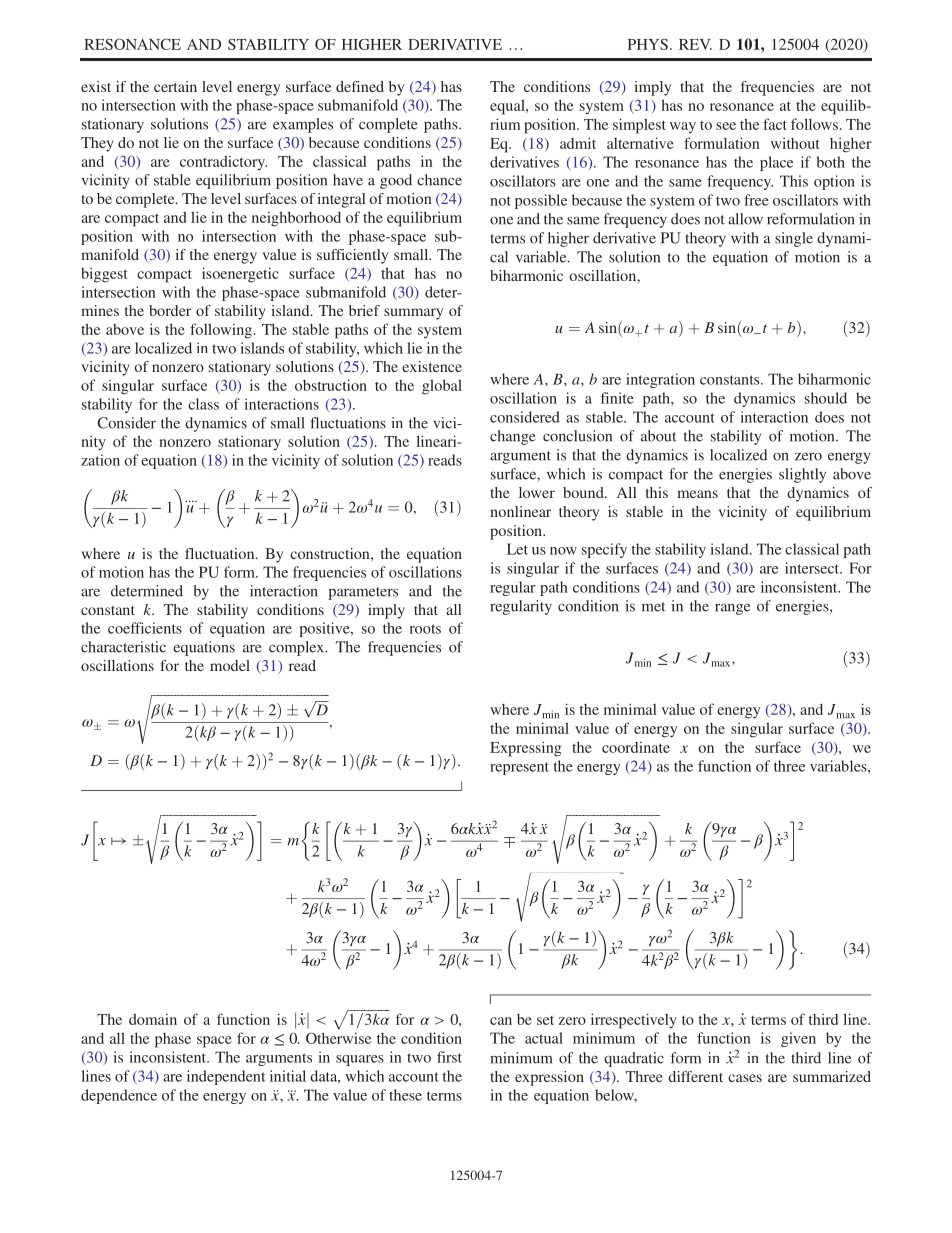  Describe the element at coordinates (230, 665) in the screenshot. I see `model` at that location.
